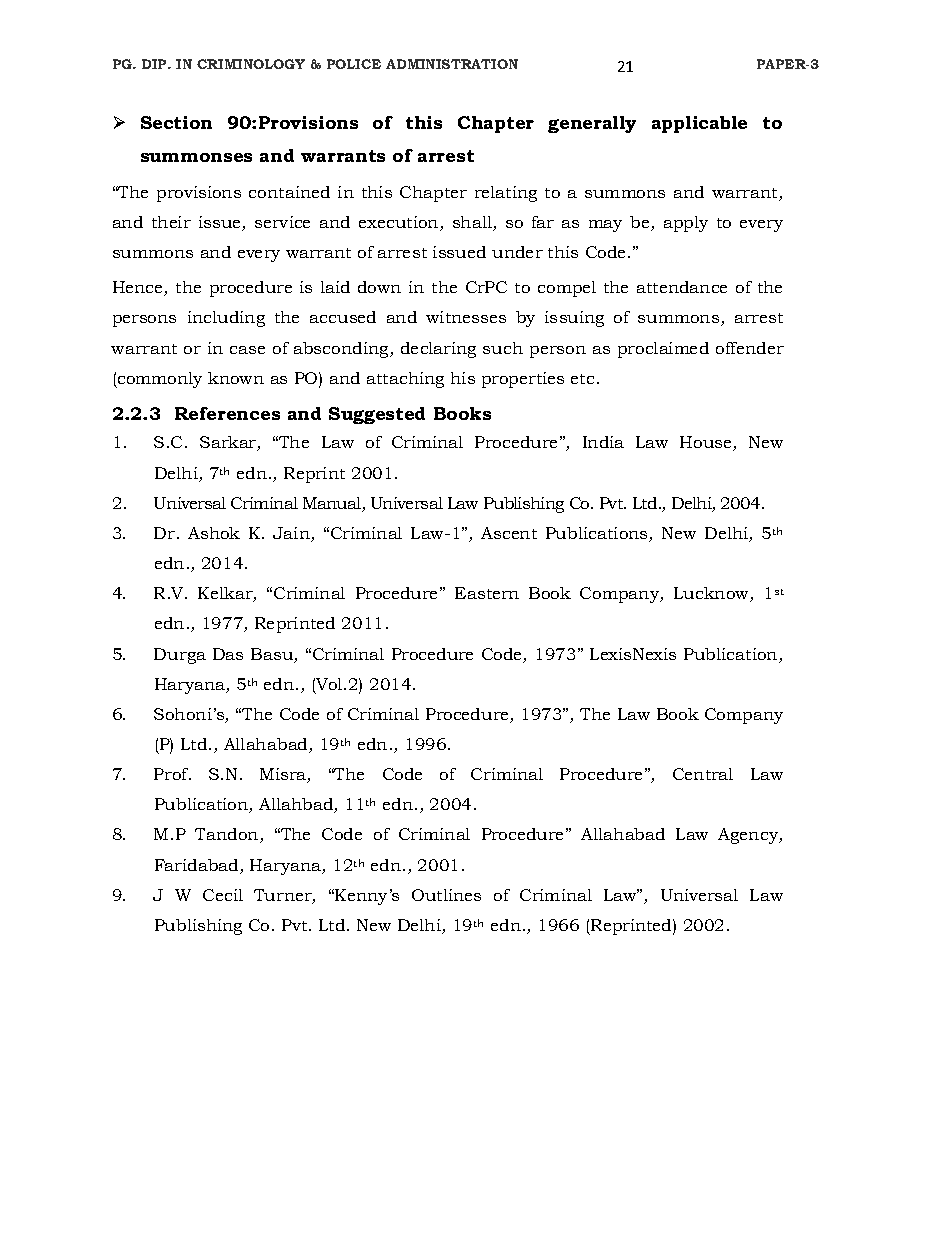  I want to click on Ashok, so click(214, 533).
